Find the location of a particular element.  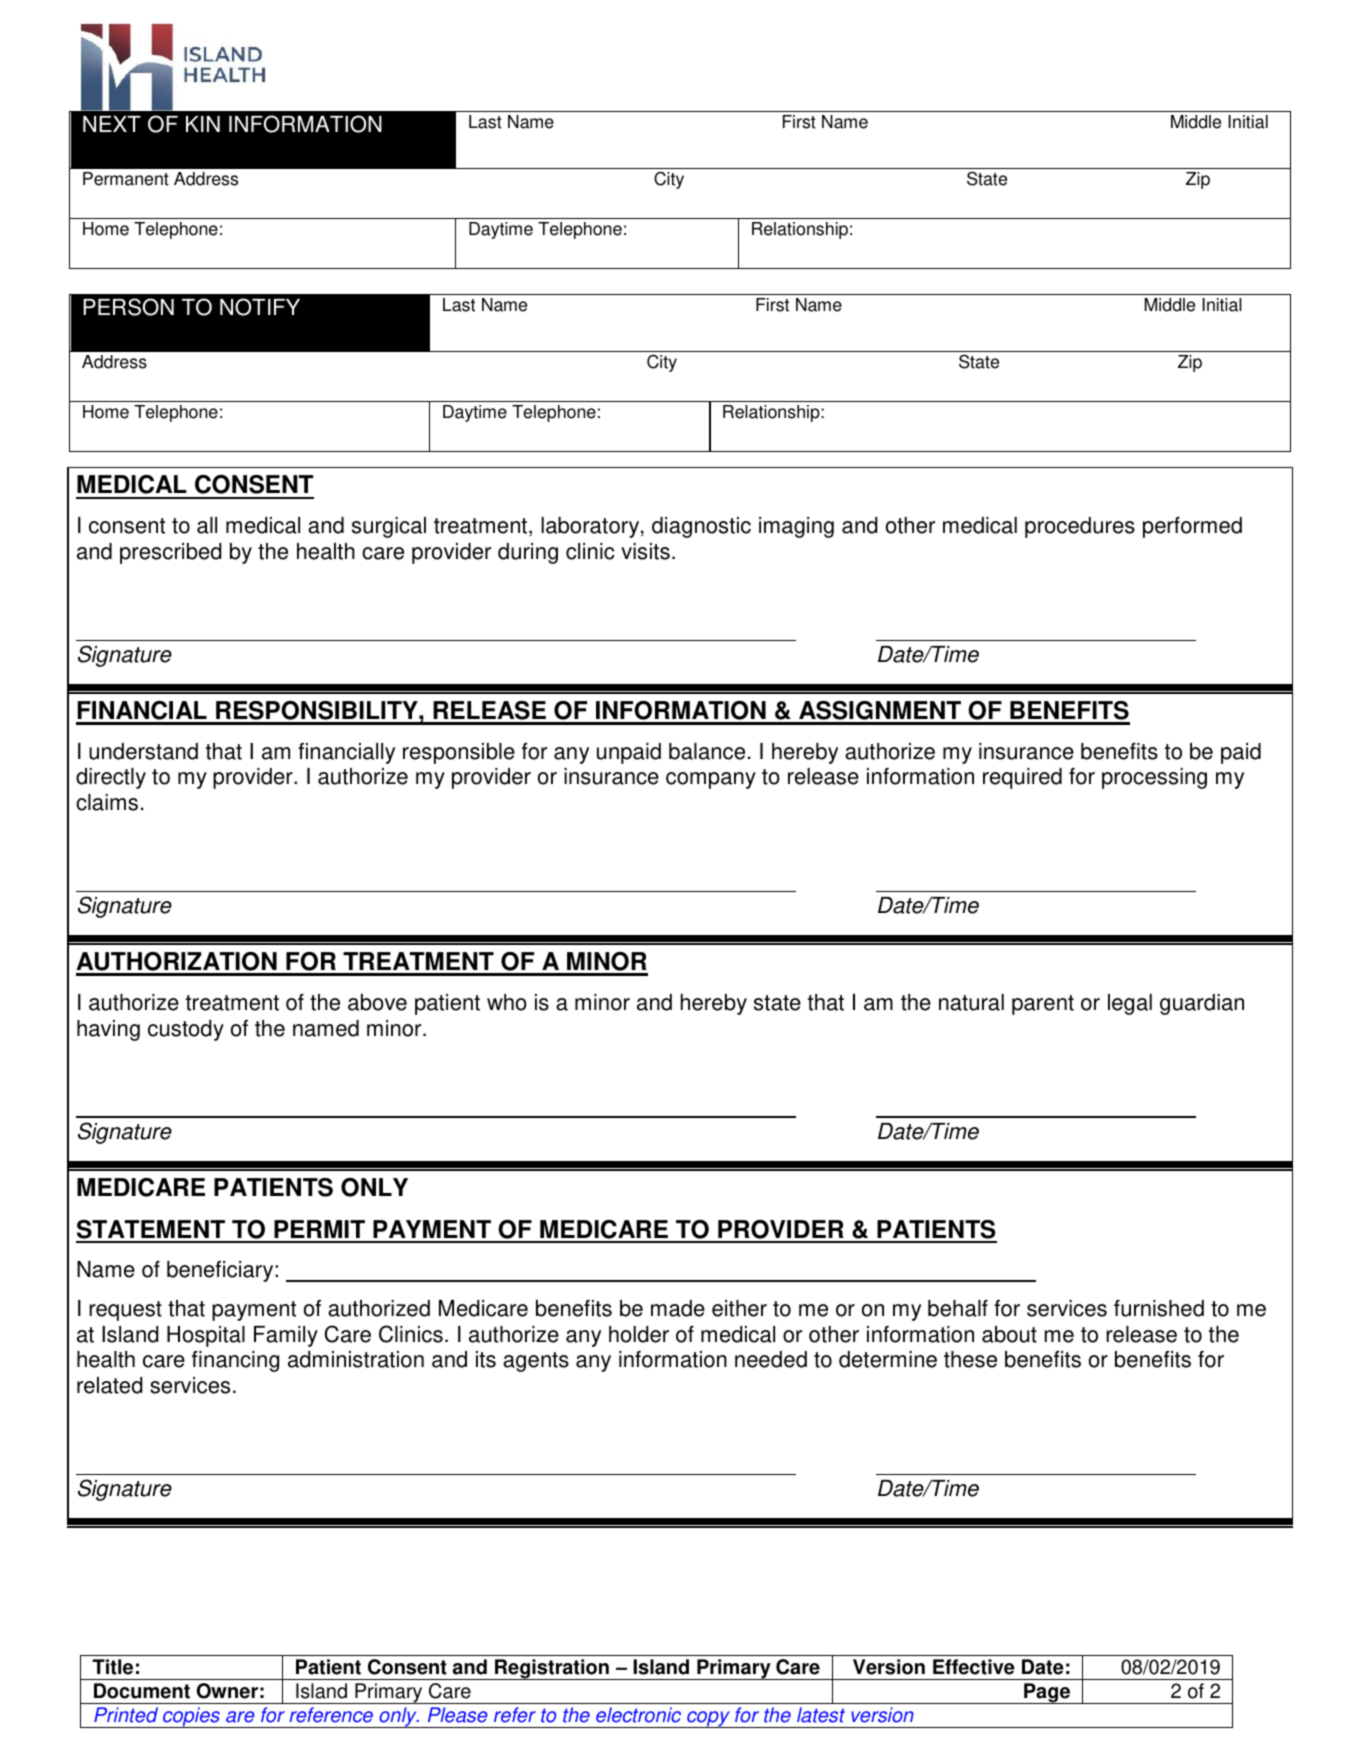

procedures is located at coordinates (1080, 527).
